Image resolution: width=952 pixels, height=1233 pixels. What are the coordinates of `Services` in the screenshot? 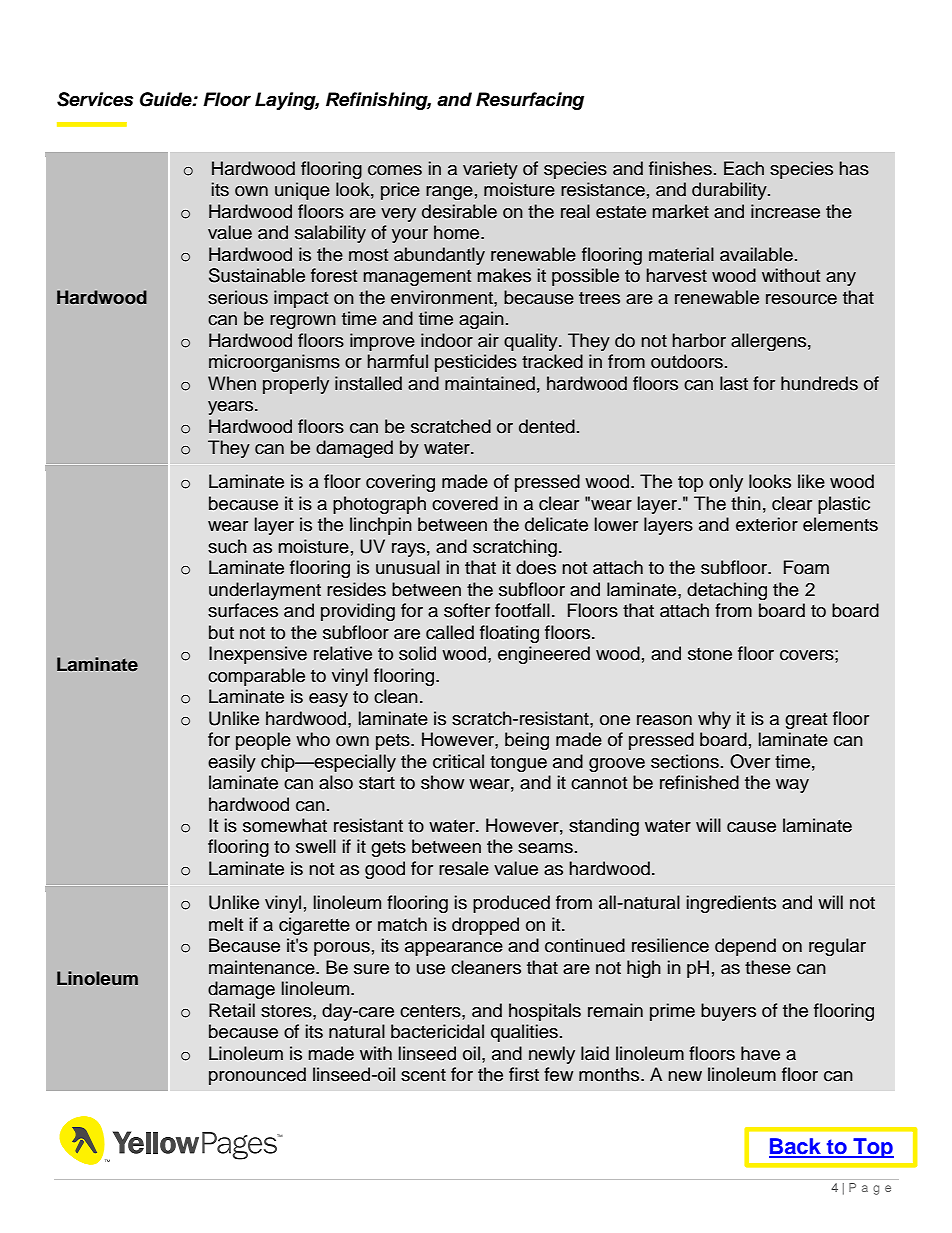 It's located at (95, 99).
